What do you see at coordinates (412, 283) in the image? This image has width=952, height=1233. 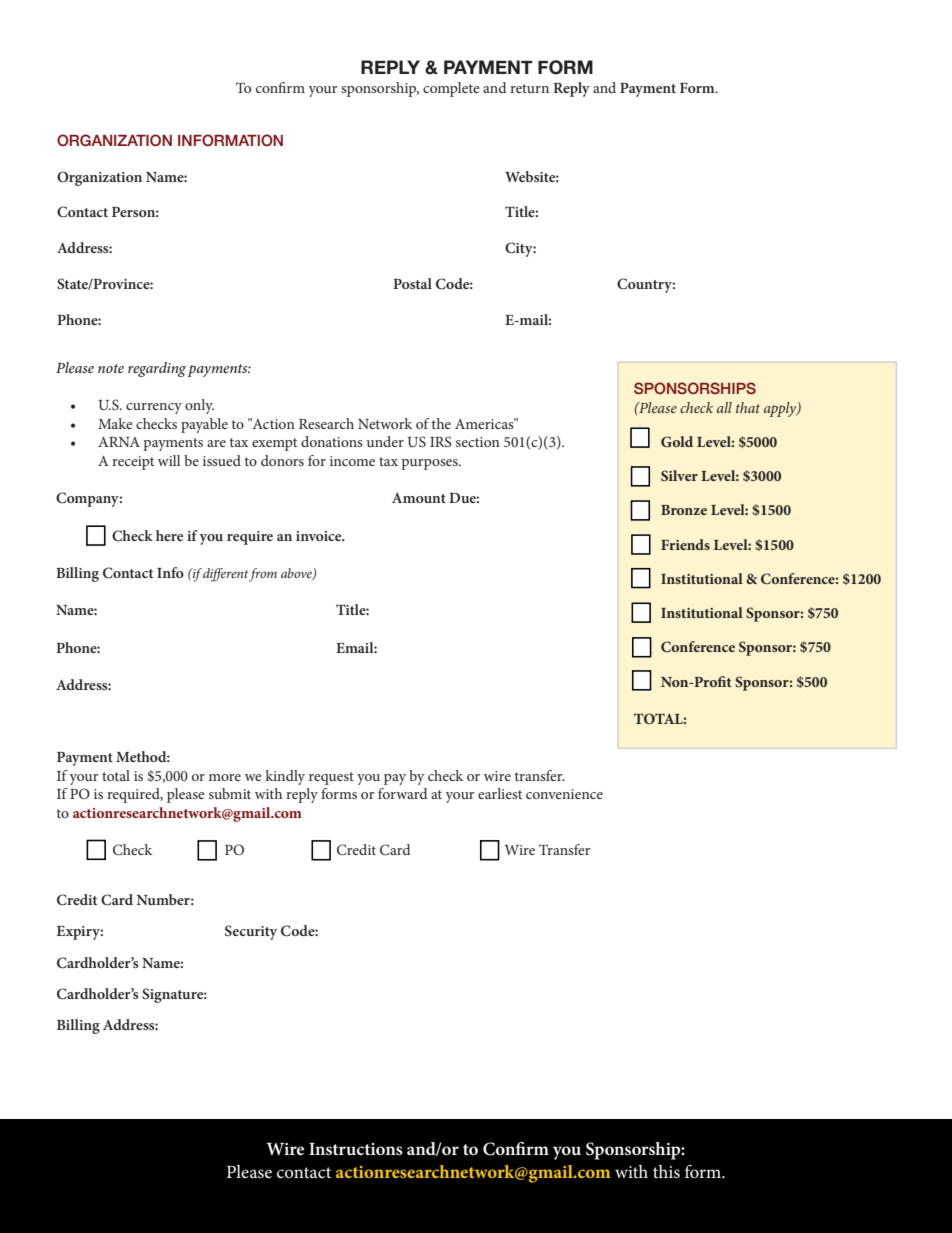 I see `Postal` at bounding box center [412, 283].
